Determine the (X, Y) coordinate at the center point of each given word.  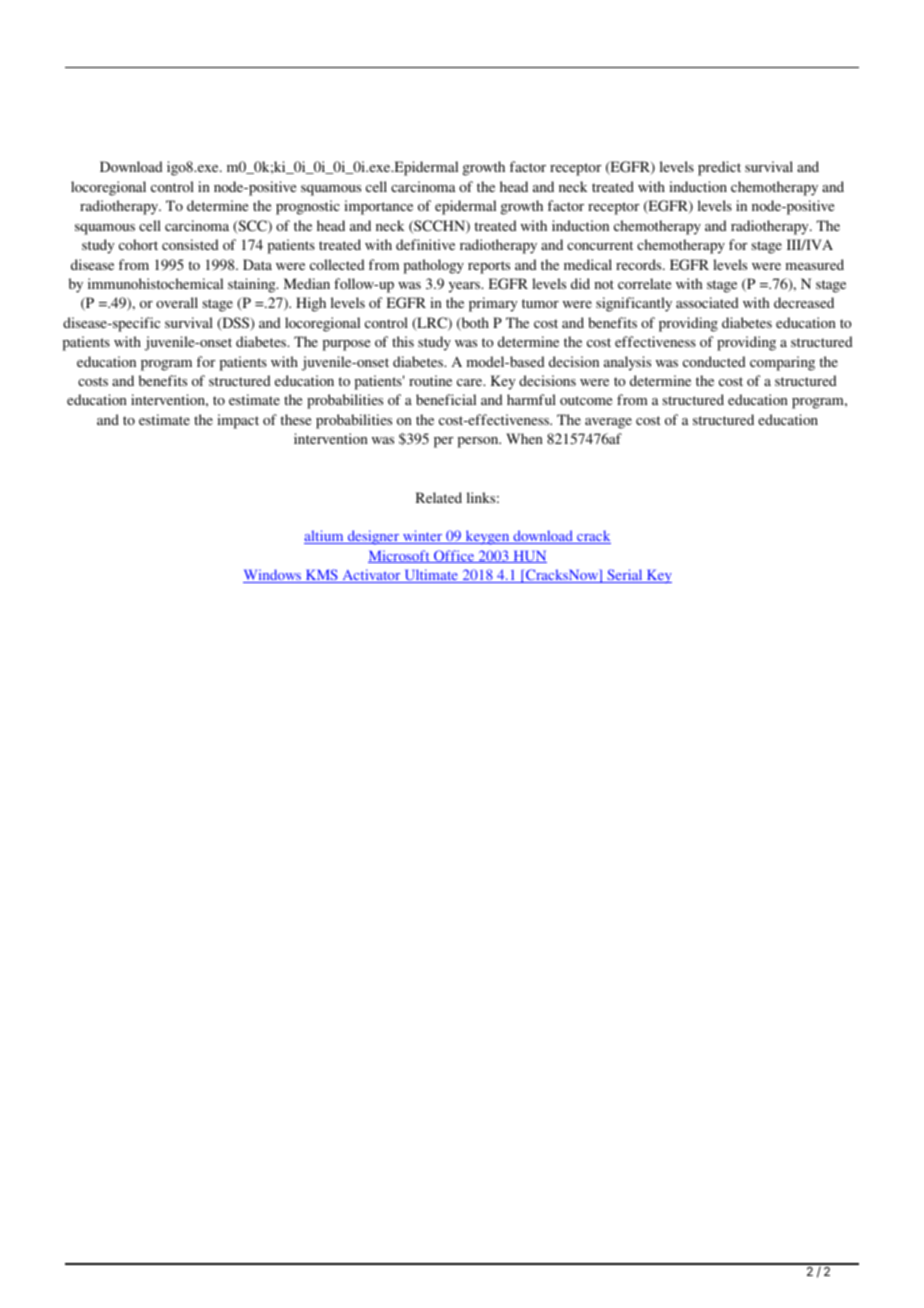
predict (719, 168)
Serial (625, 576)
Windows (273, 576)
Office (454, 556)
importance (378, 207)
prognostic (308, 207)
